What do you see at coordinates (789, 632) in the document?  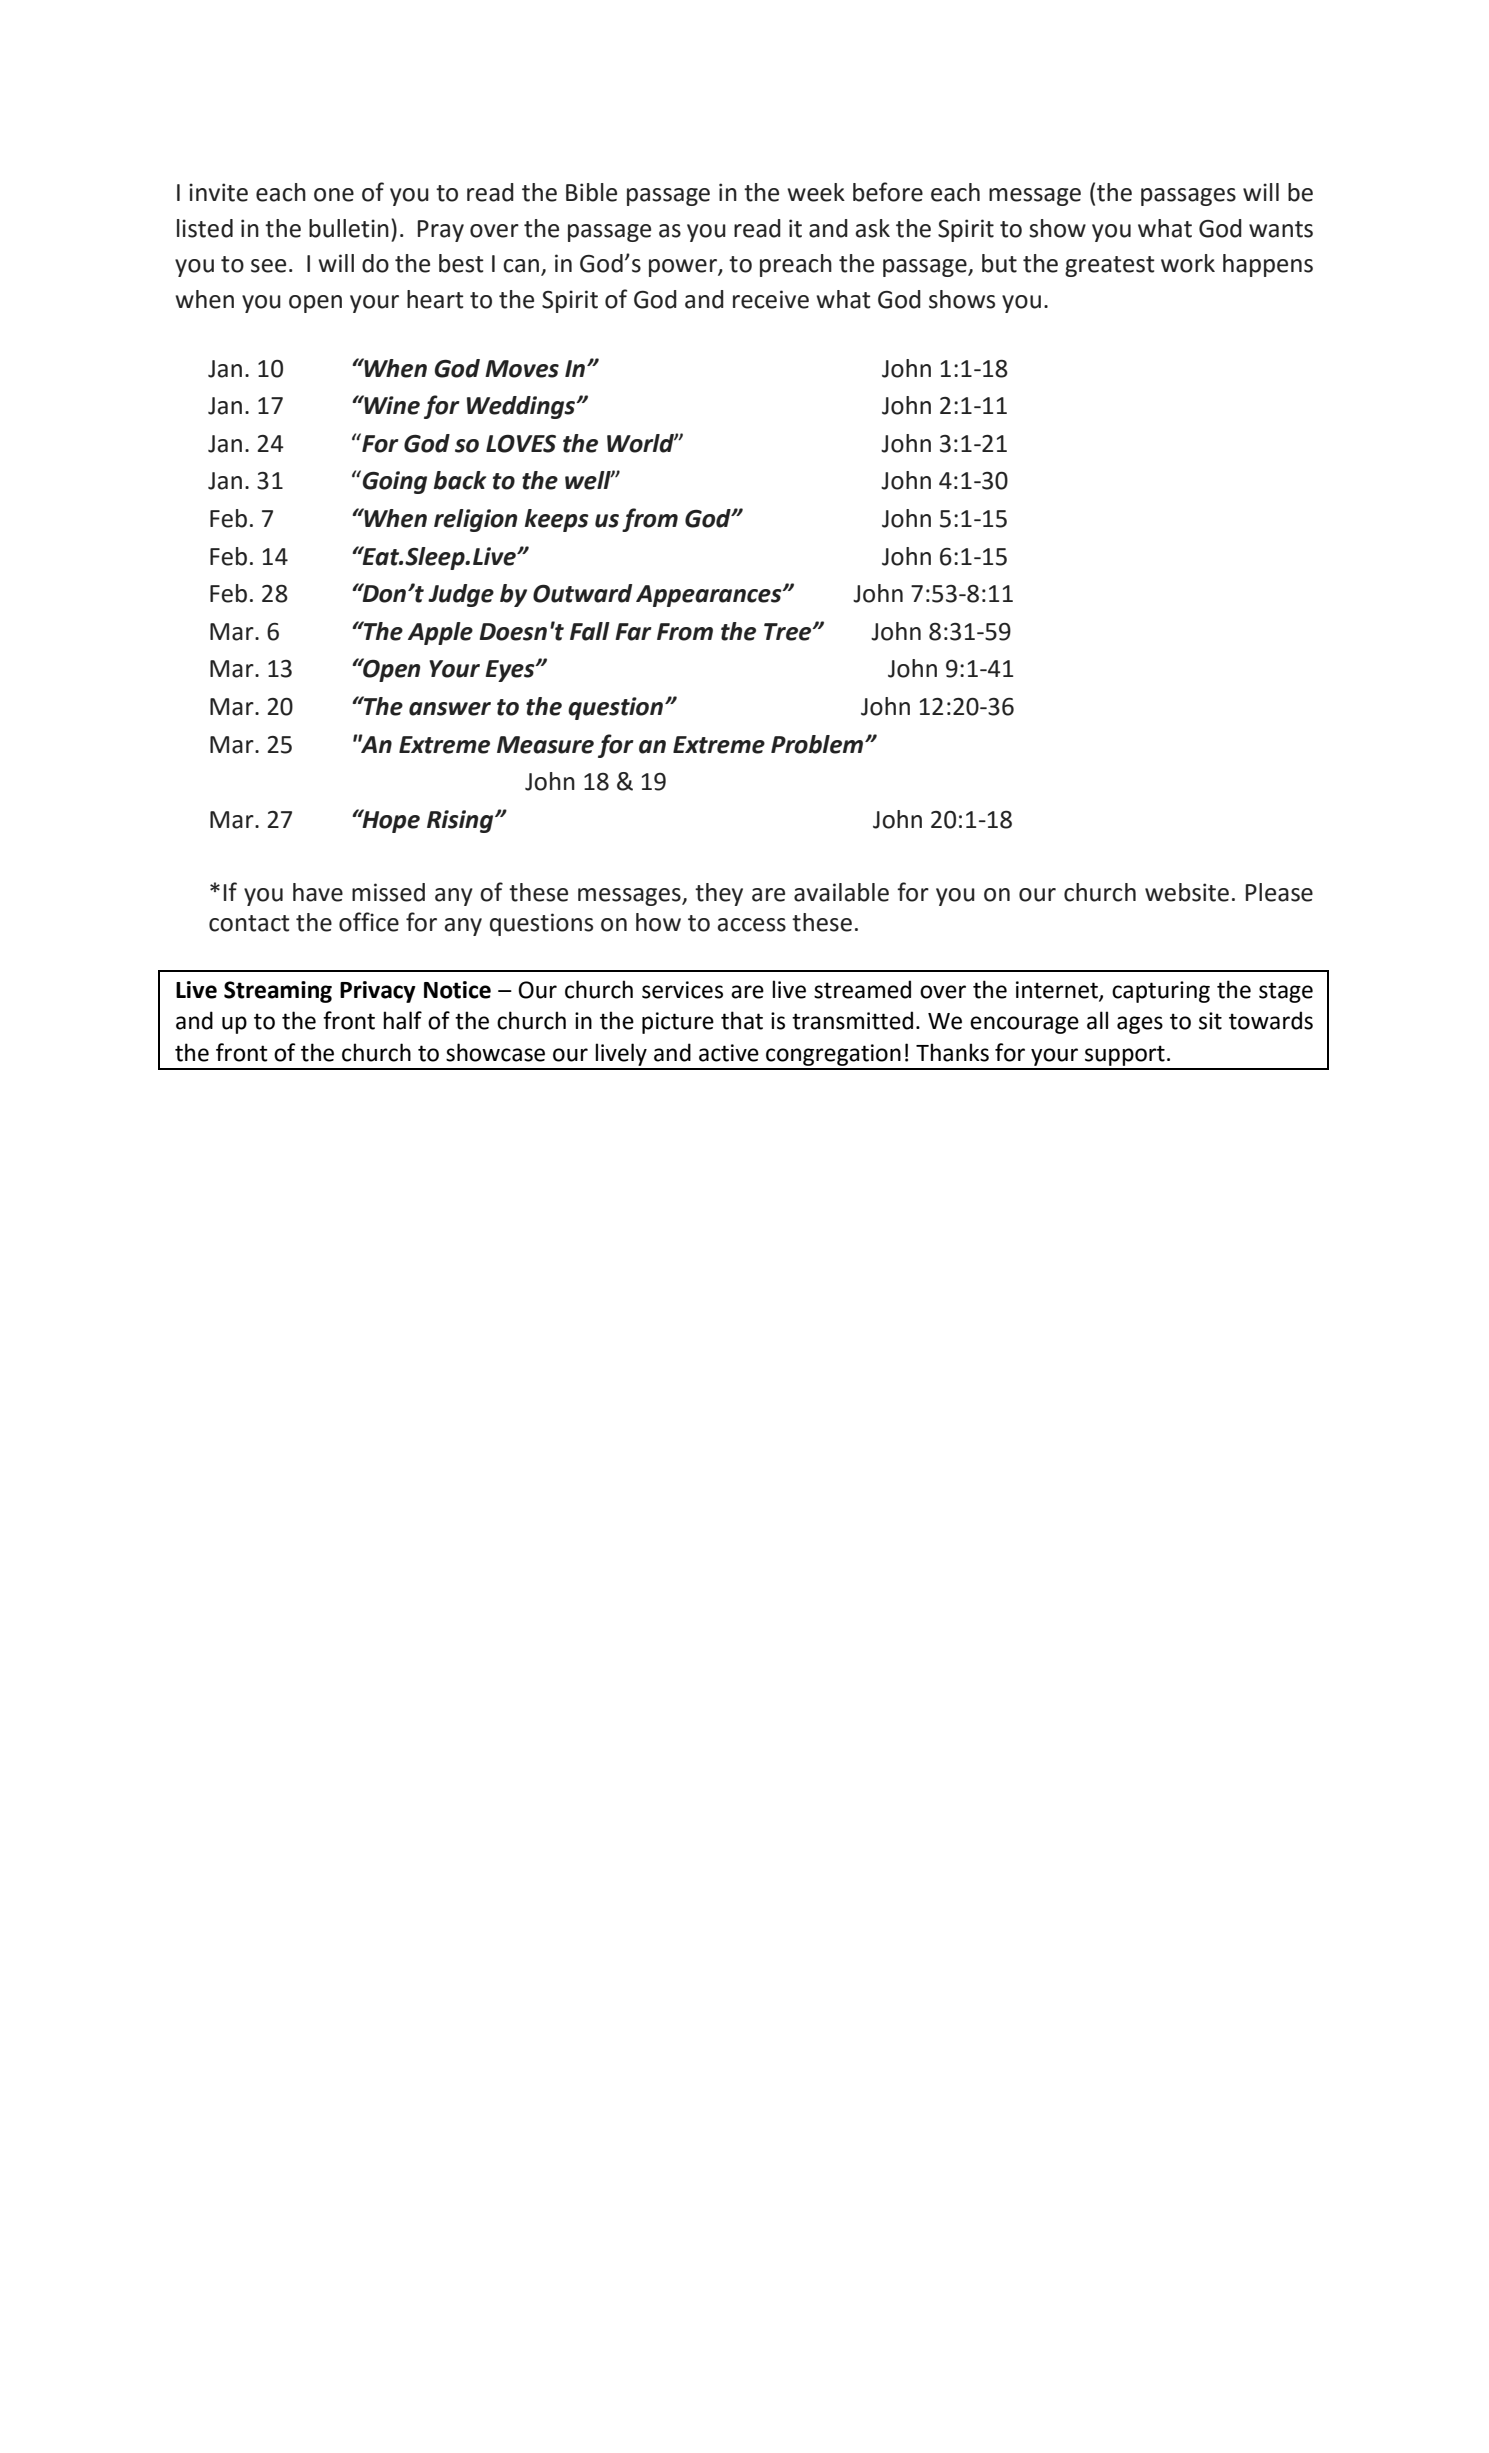 I see `Tree` at bounding box center [789, 632].
